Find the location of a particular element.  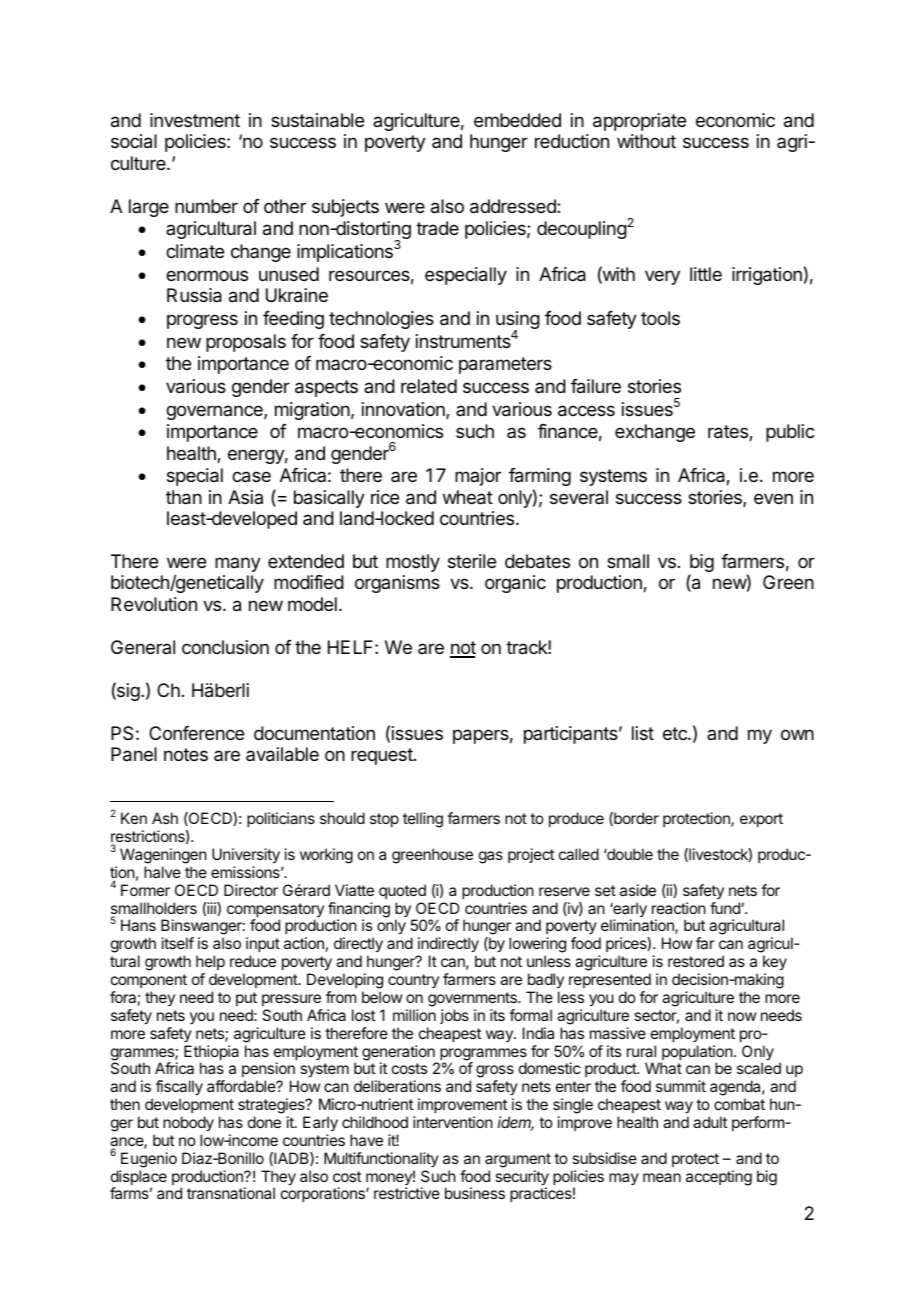

appropriate is located at coordinates (639, 122).
